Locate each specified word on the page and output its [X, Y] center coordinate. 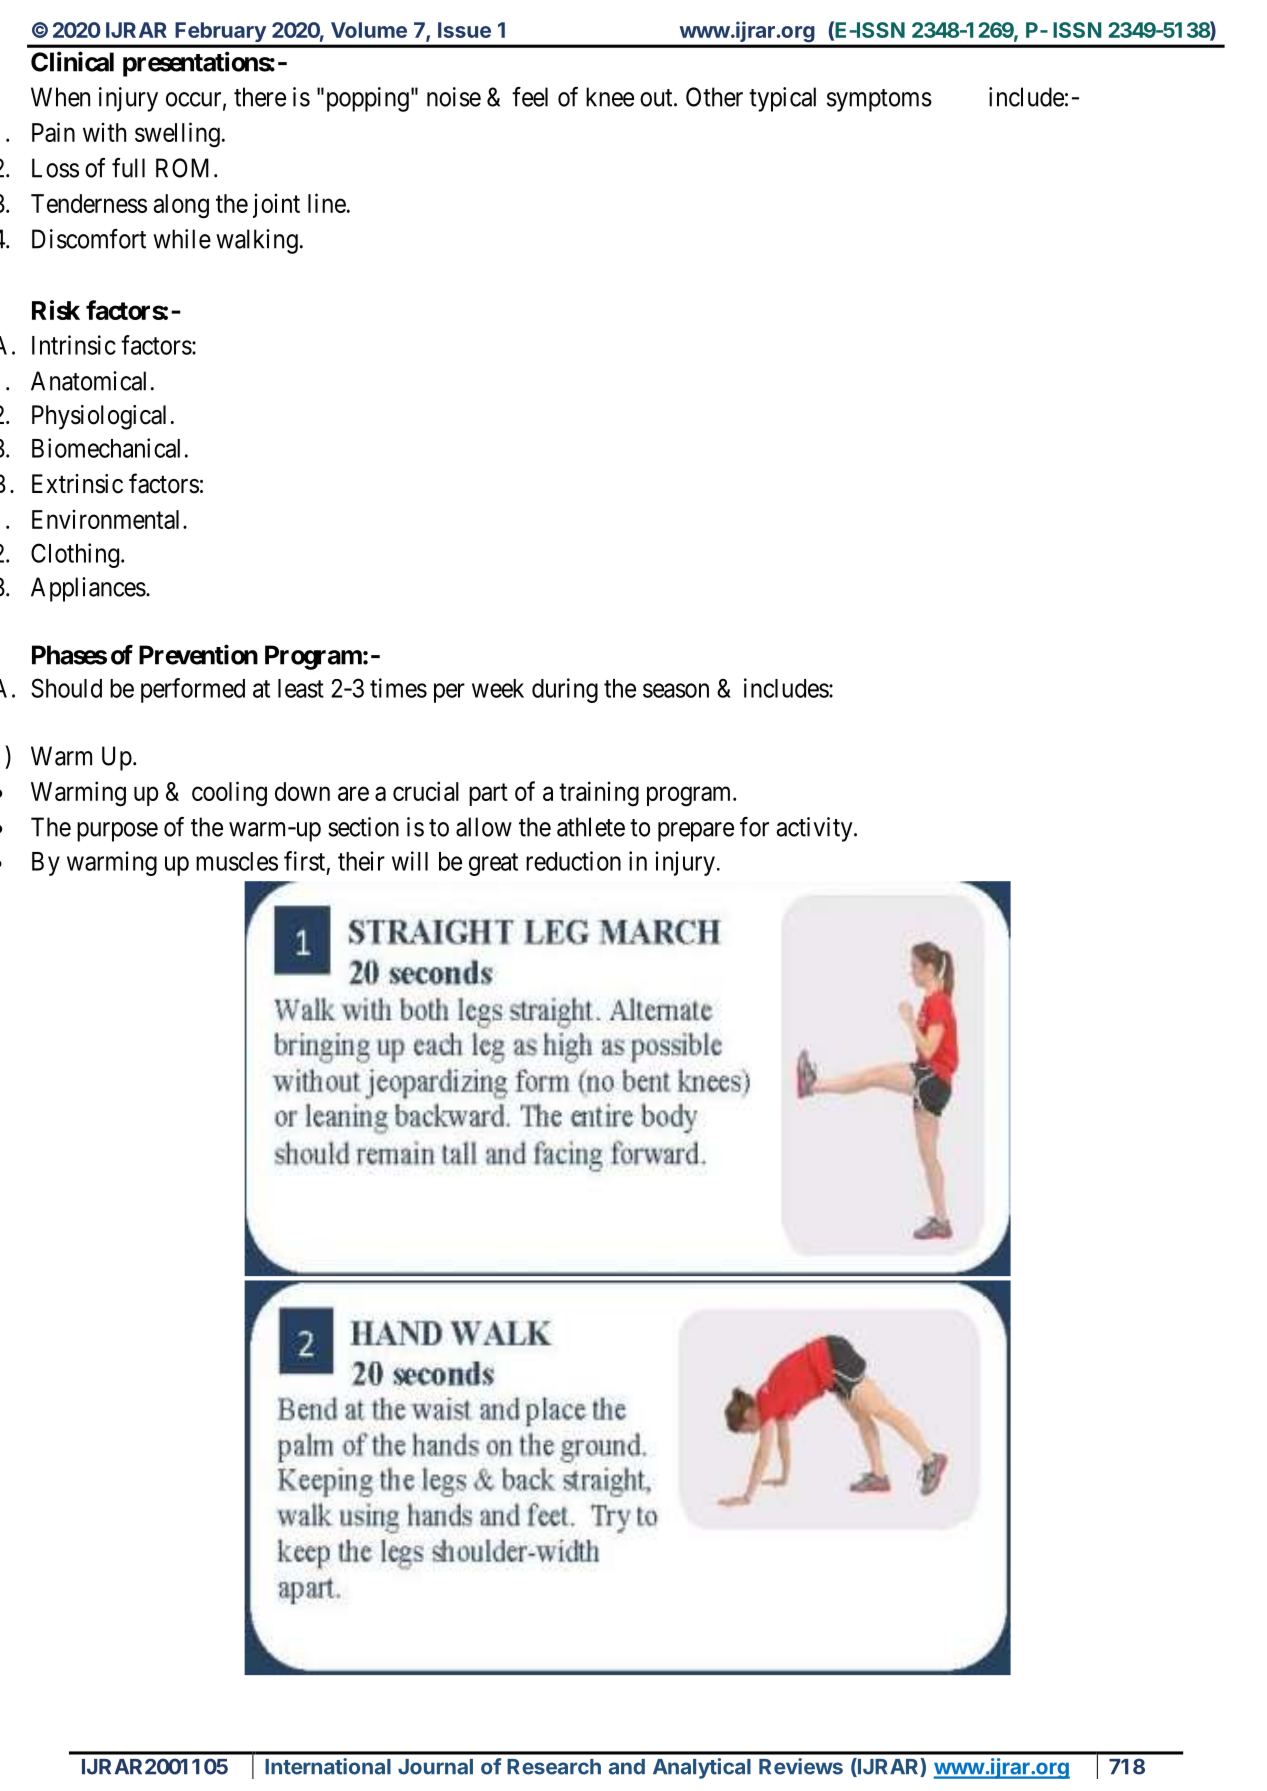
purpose [117, 832]
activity [815, 829]
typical [782, 99]
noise [454, 97]
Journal [435, 1767]
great [493, 864]
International [328, 1766]
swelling [177, 135]
